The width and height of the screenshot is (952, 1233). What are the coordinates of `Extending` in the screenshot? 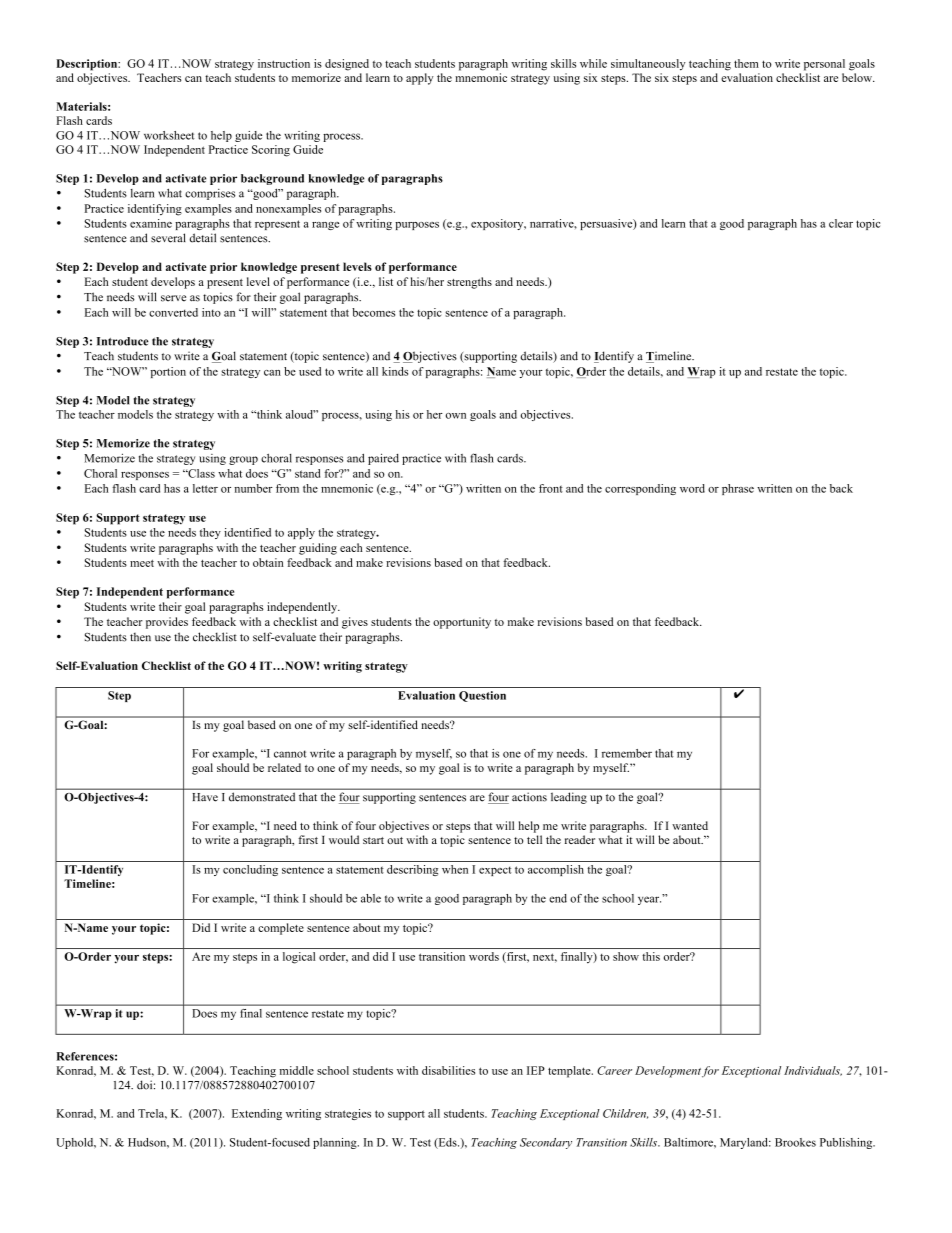 It's located at (257, 1114).
